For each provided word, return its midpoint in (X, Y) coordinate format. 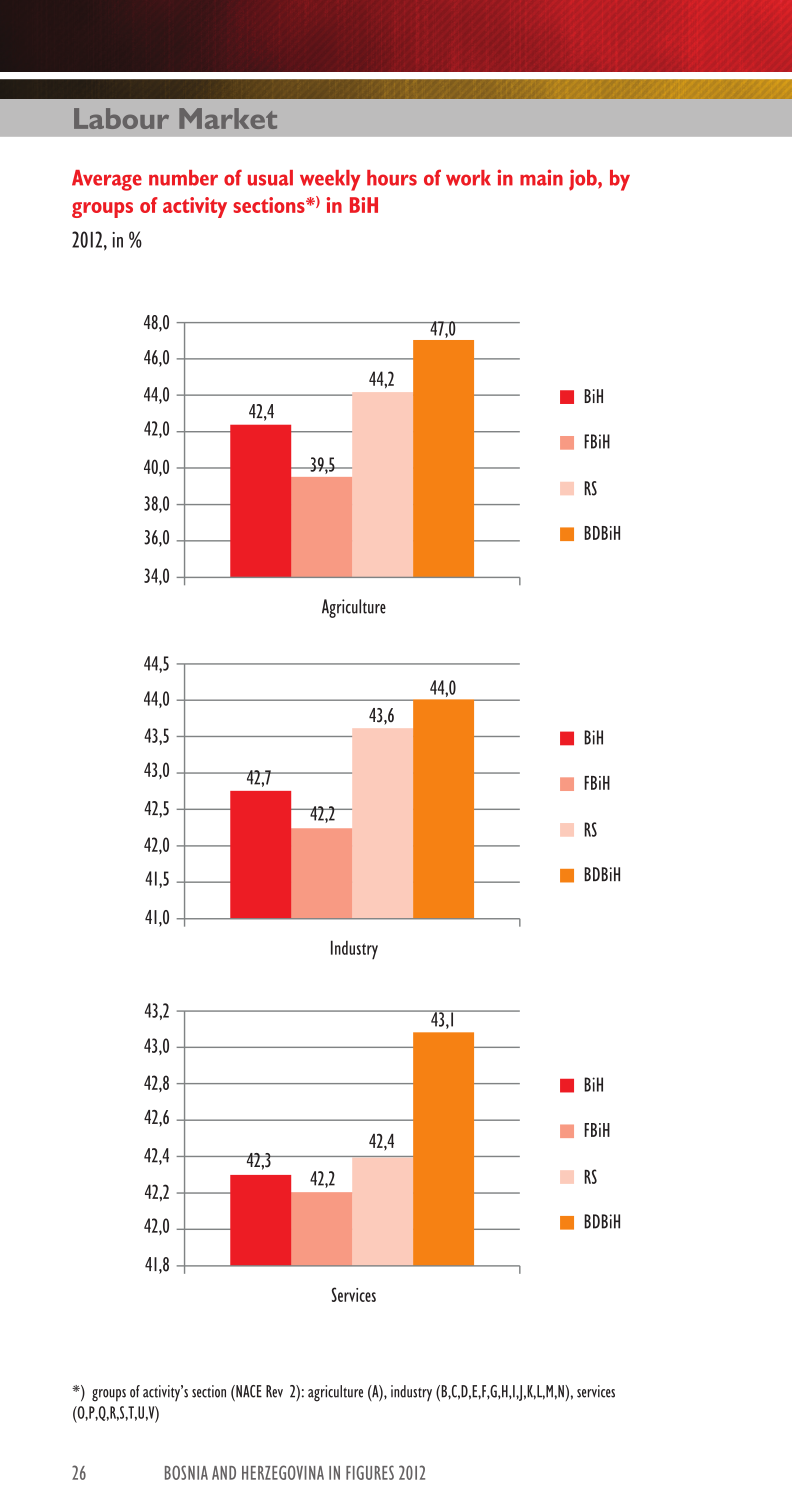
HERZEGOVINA (283, 1472)
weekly (330, 180)
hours (392, 178)
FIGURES (370, 1472)
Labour (121, 118)
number (183, 178)
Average (107, 180)
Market (228, 118)
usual (270, 178)
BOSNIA (186, 1472)
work (468, 178)
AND (224, 1473)
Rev (274, 1391)
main (541, 177)
